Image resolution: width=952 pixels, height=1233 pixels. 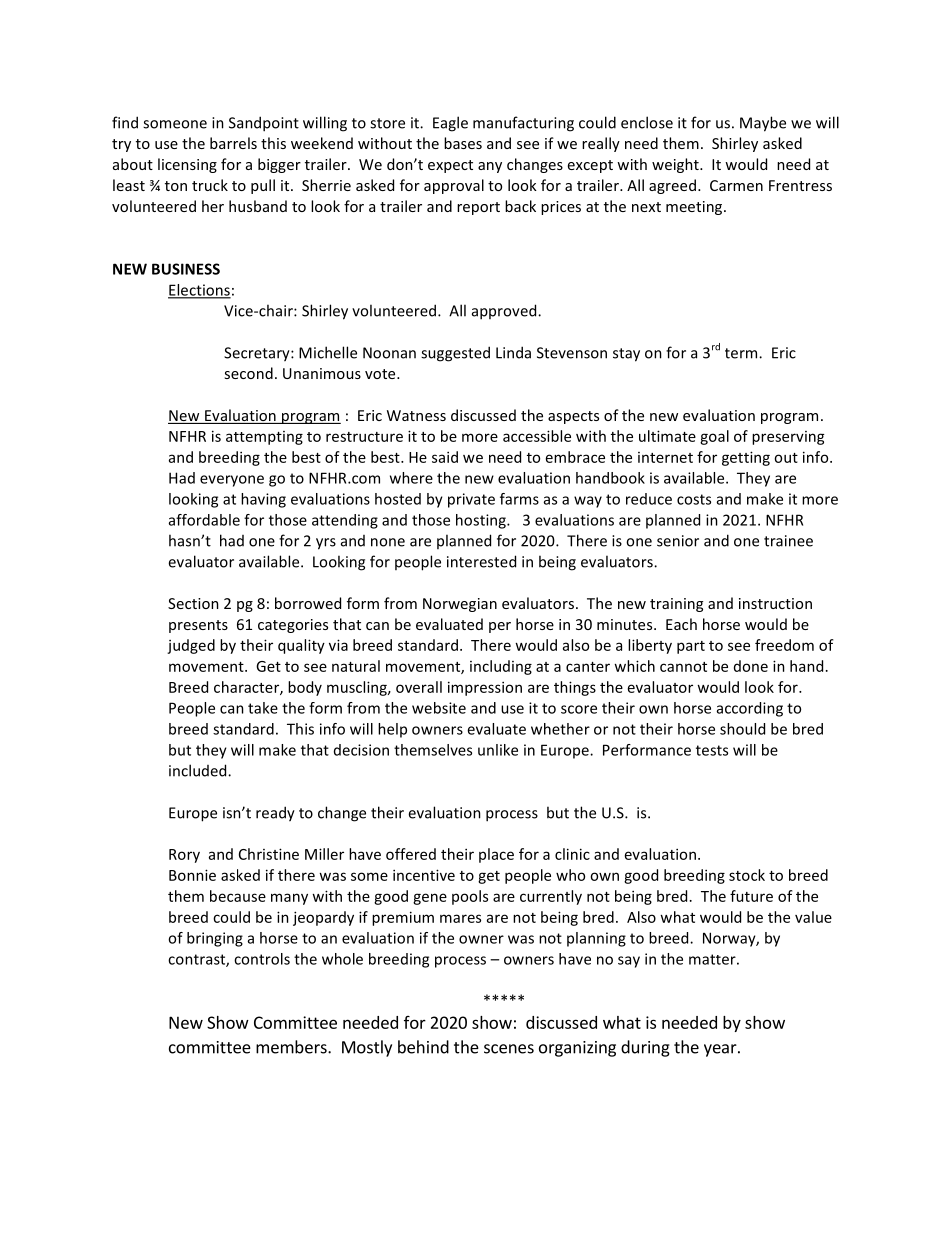 I want to click on goal, so click(x=714, y=437).
